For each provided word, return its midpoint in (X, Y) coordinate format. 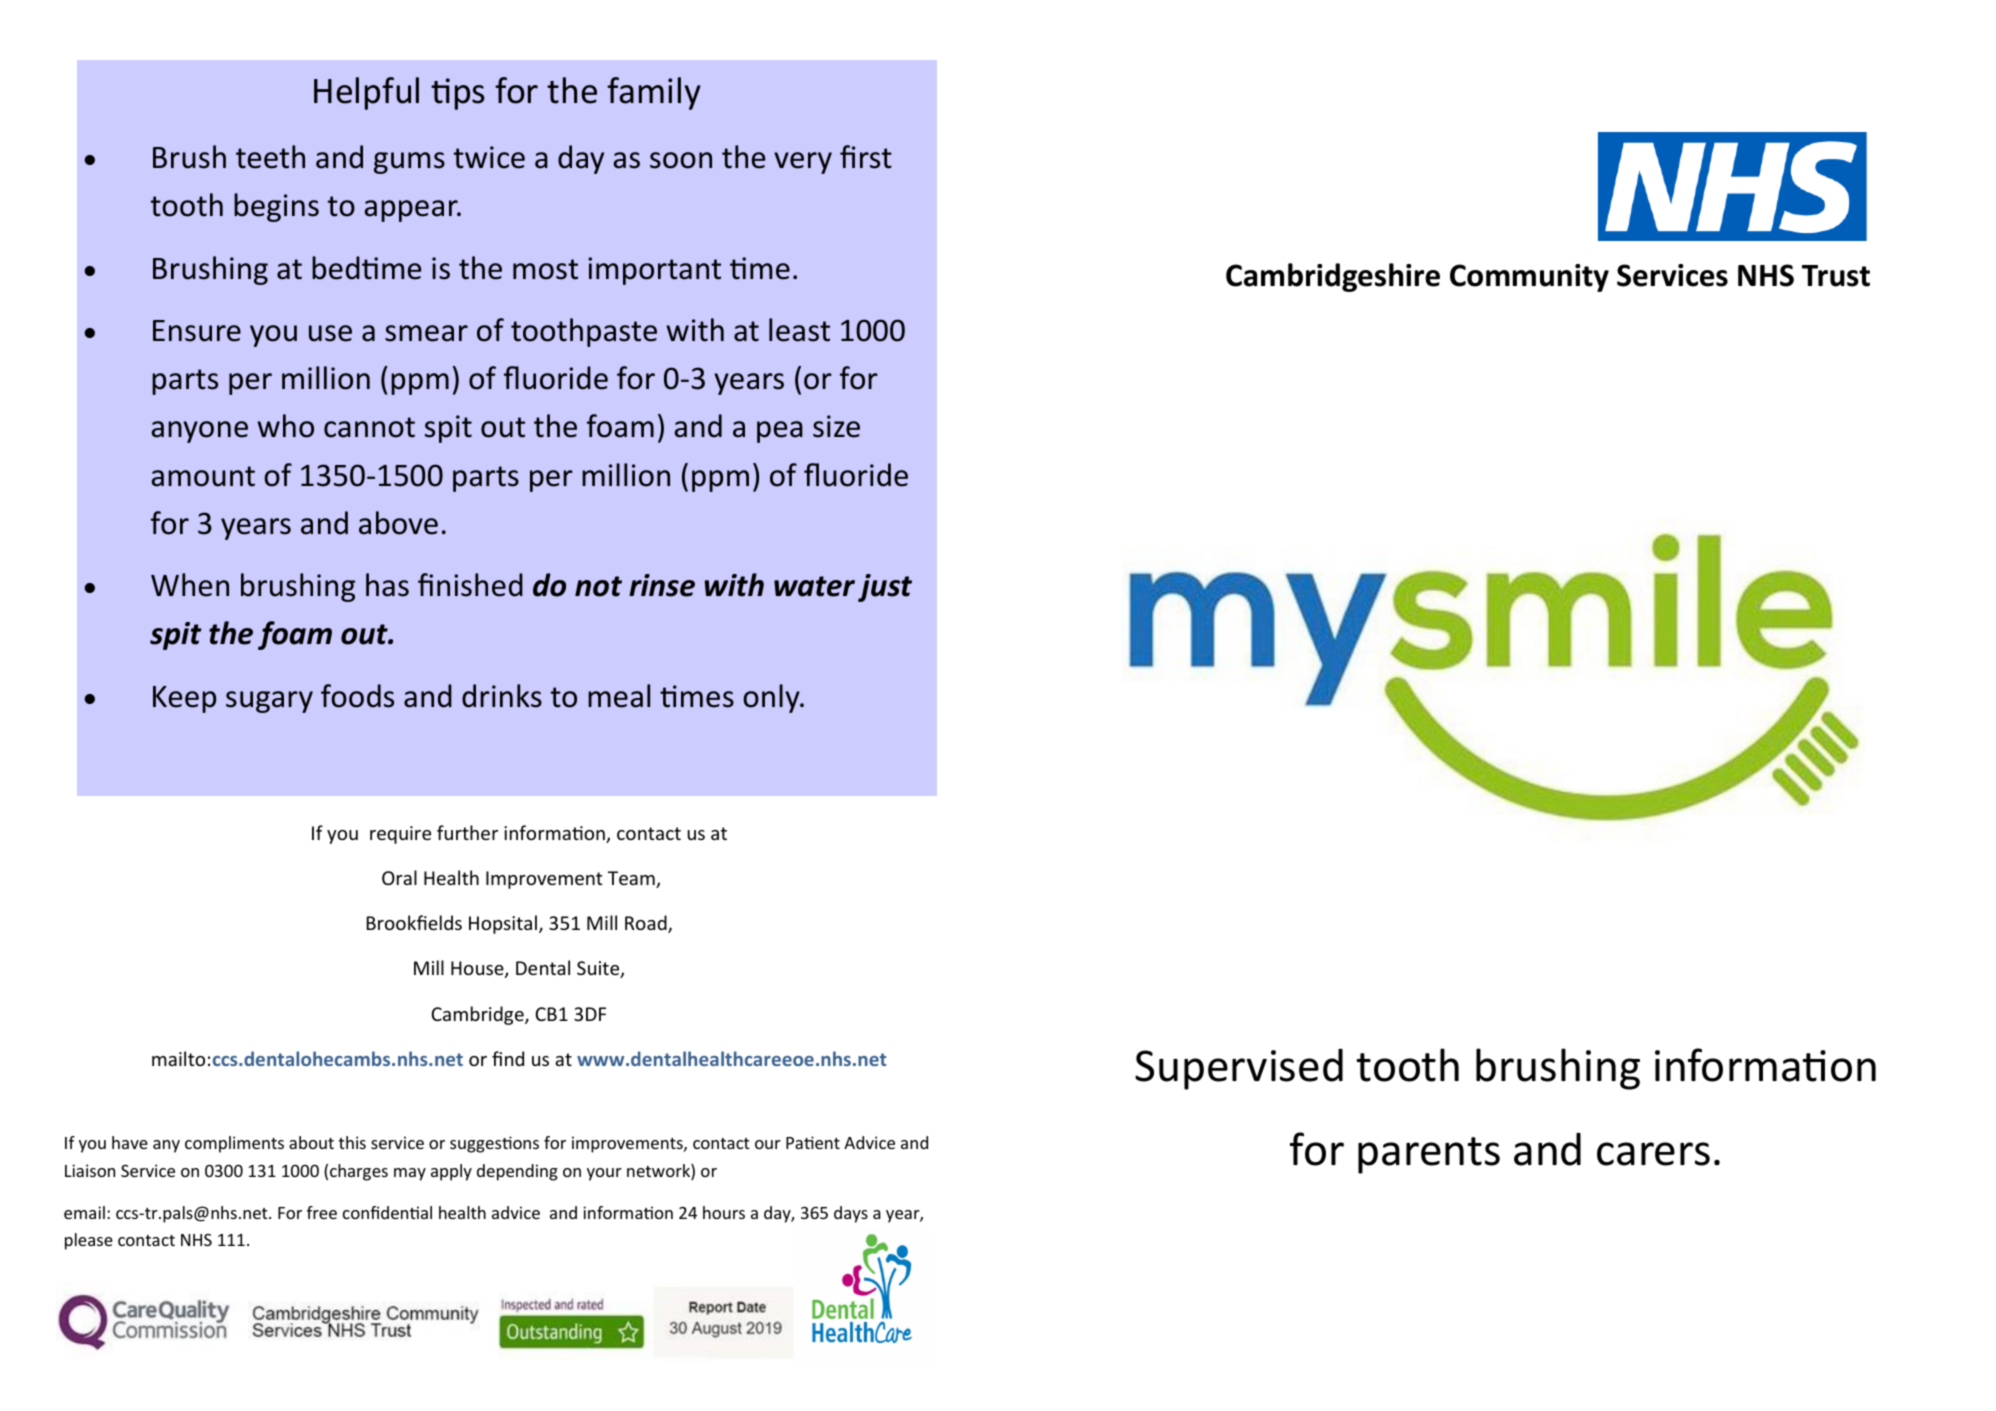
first (866, 157)
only (772, 698)
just (885, 588)
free (322, 1212)
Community (1529, 278)
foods (357, 696)
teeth (270, 157)
